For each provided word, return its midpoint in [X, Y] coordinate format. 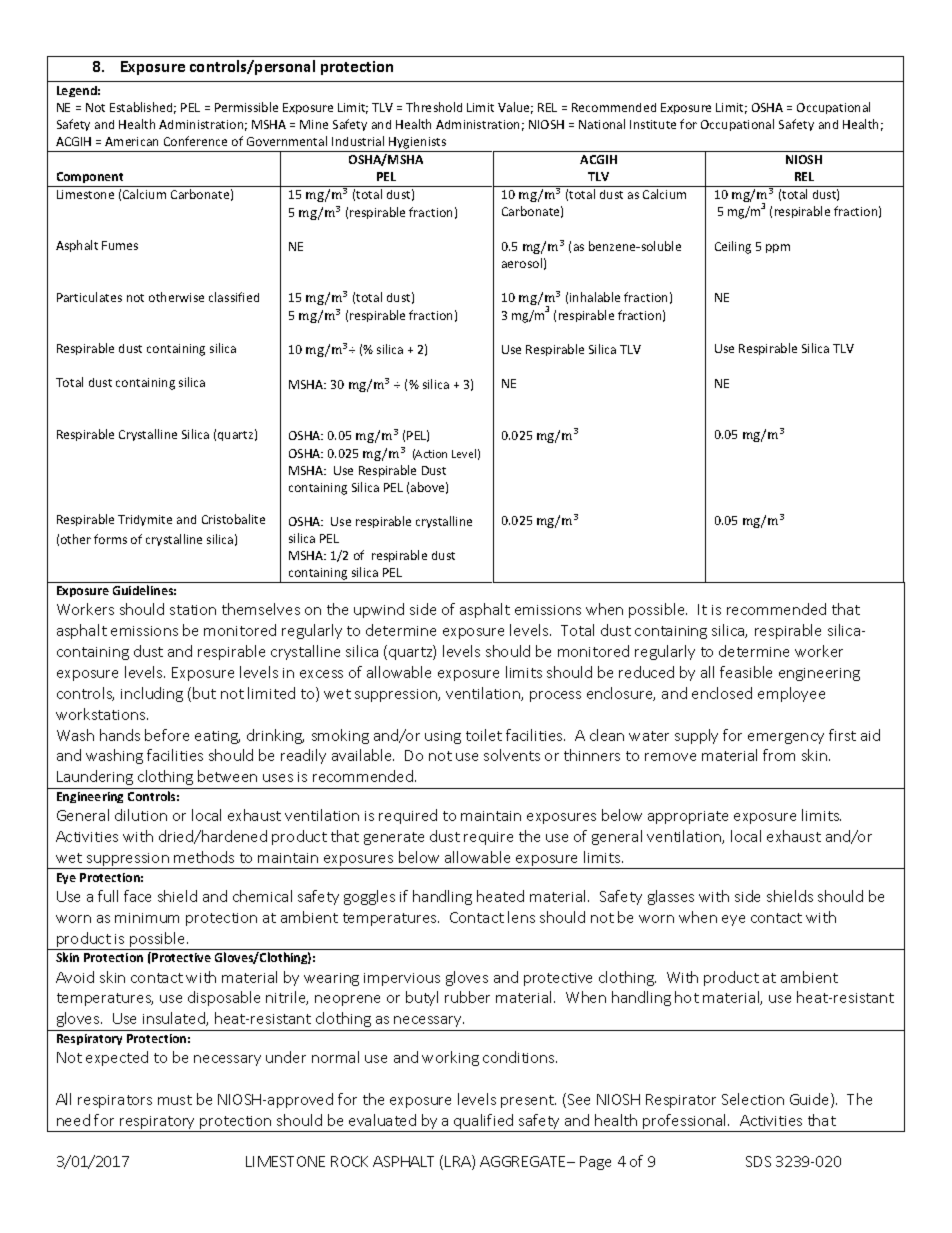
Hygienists [418, 144]
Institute [653, 124]
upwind [379, 610]
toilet [484, 735]
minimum [147, 918]
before [167, 735]
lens [521, 917]
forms [110, 539]
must [175, 1100]
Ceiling [733, 247]
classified [234, 297]
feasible [746, 672]
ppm [778, 248]
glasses [671, 897]
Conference [195, 141]
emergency [786, 738]
